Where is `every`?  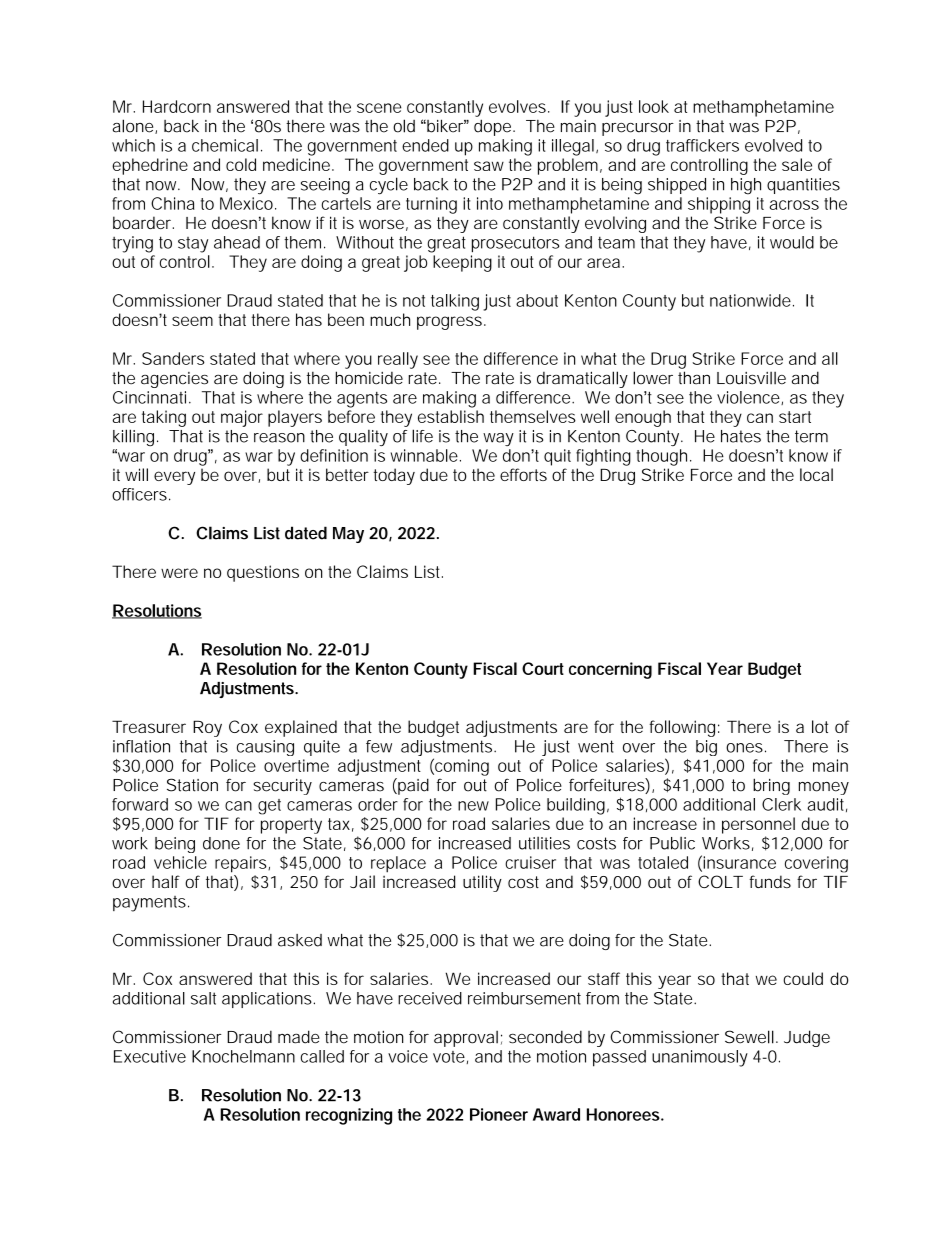
every is located at coordinates (174, 478).
